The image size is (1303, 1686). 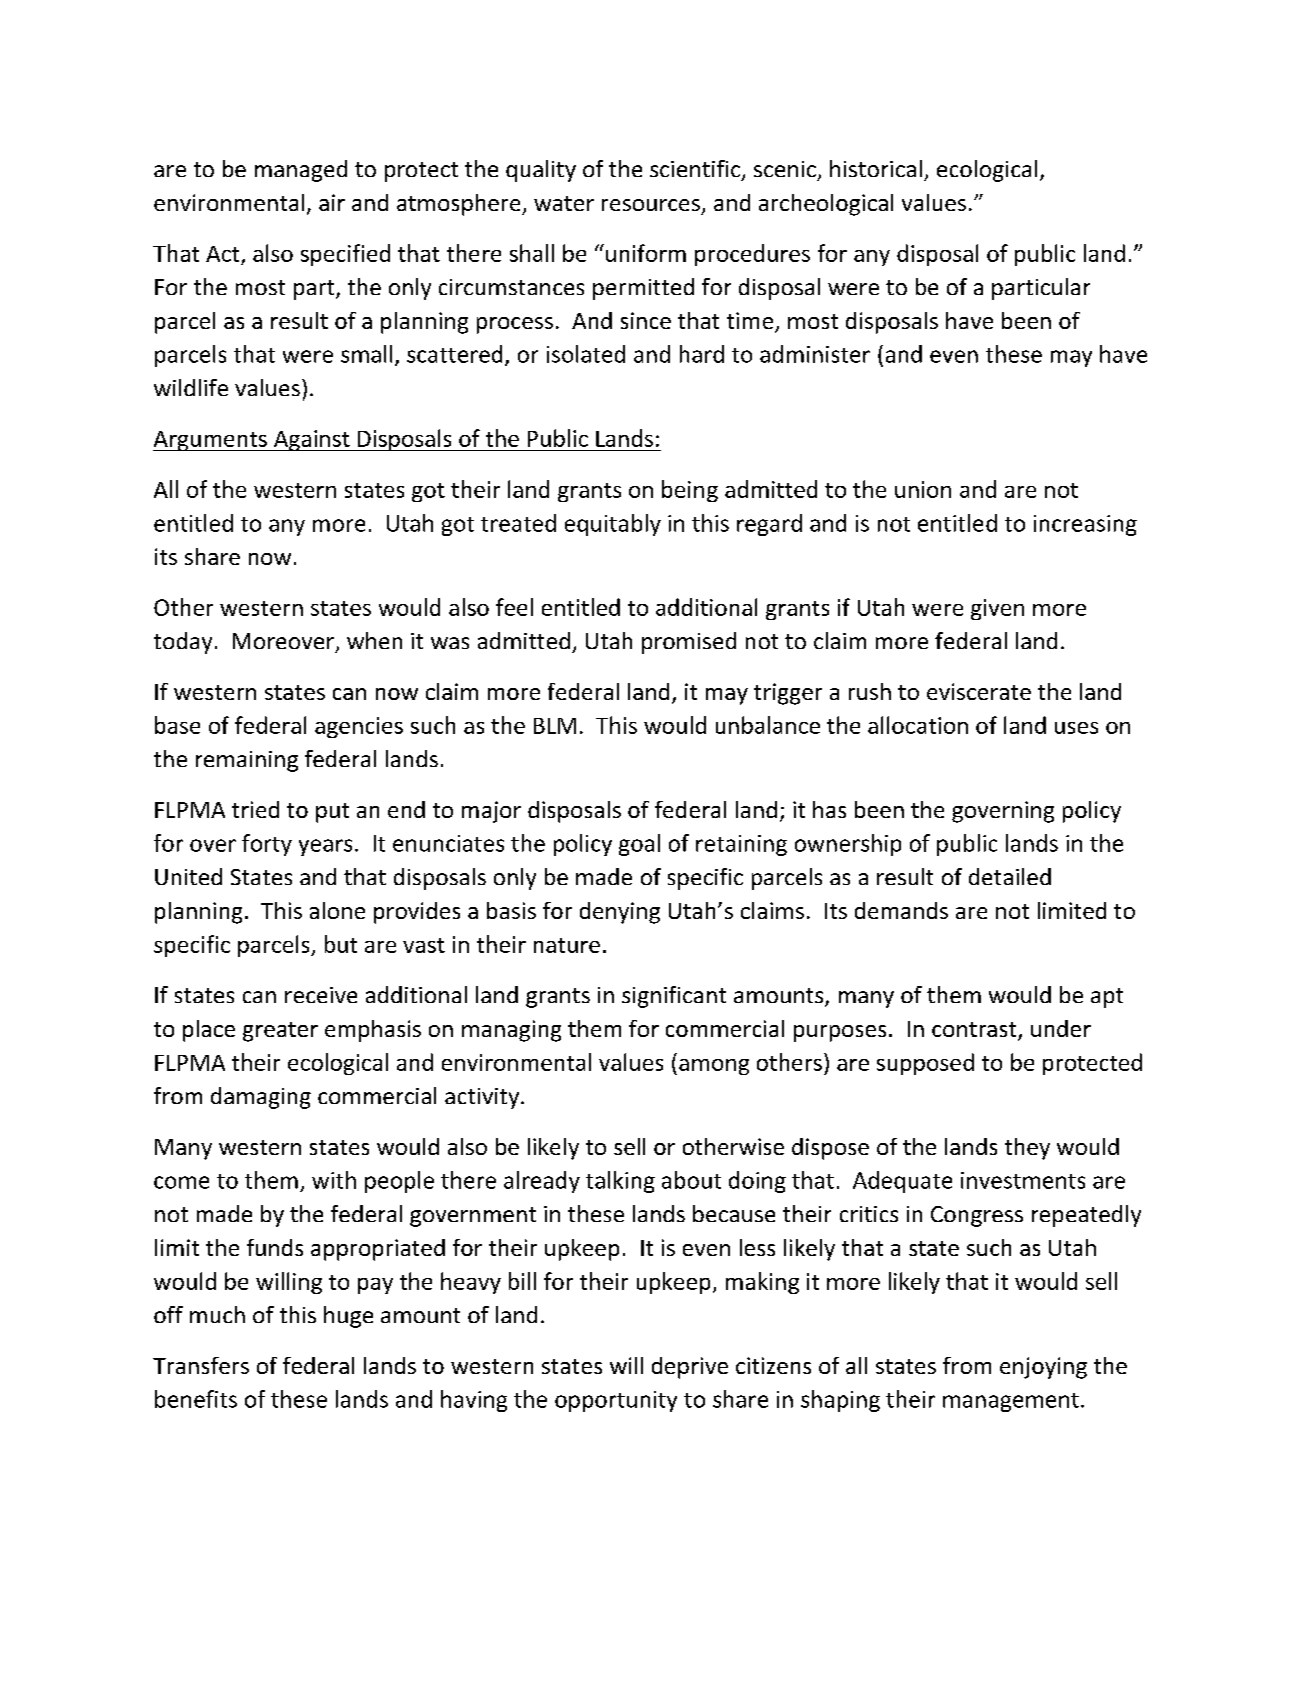 What do you see at coordinates (689, 643) in the page?
I see `promised` at bounding box center [689, 643].
